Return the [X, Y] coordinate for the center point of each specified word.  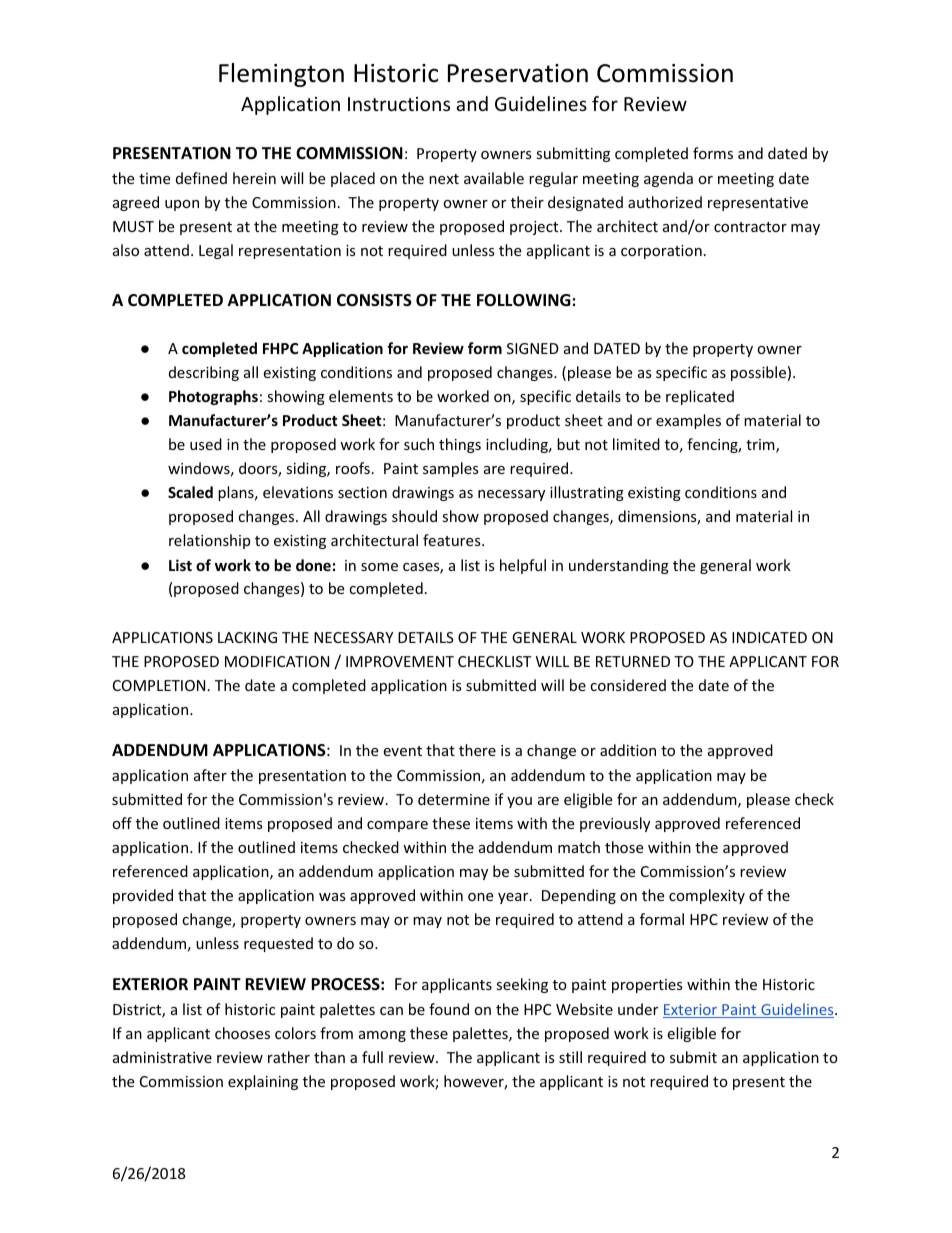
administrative [162, 1057]
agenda [668, 179]
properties [647, 986]
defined [201, 178]
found [449, 1009]
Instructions [399, 104]
